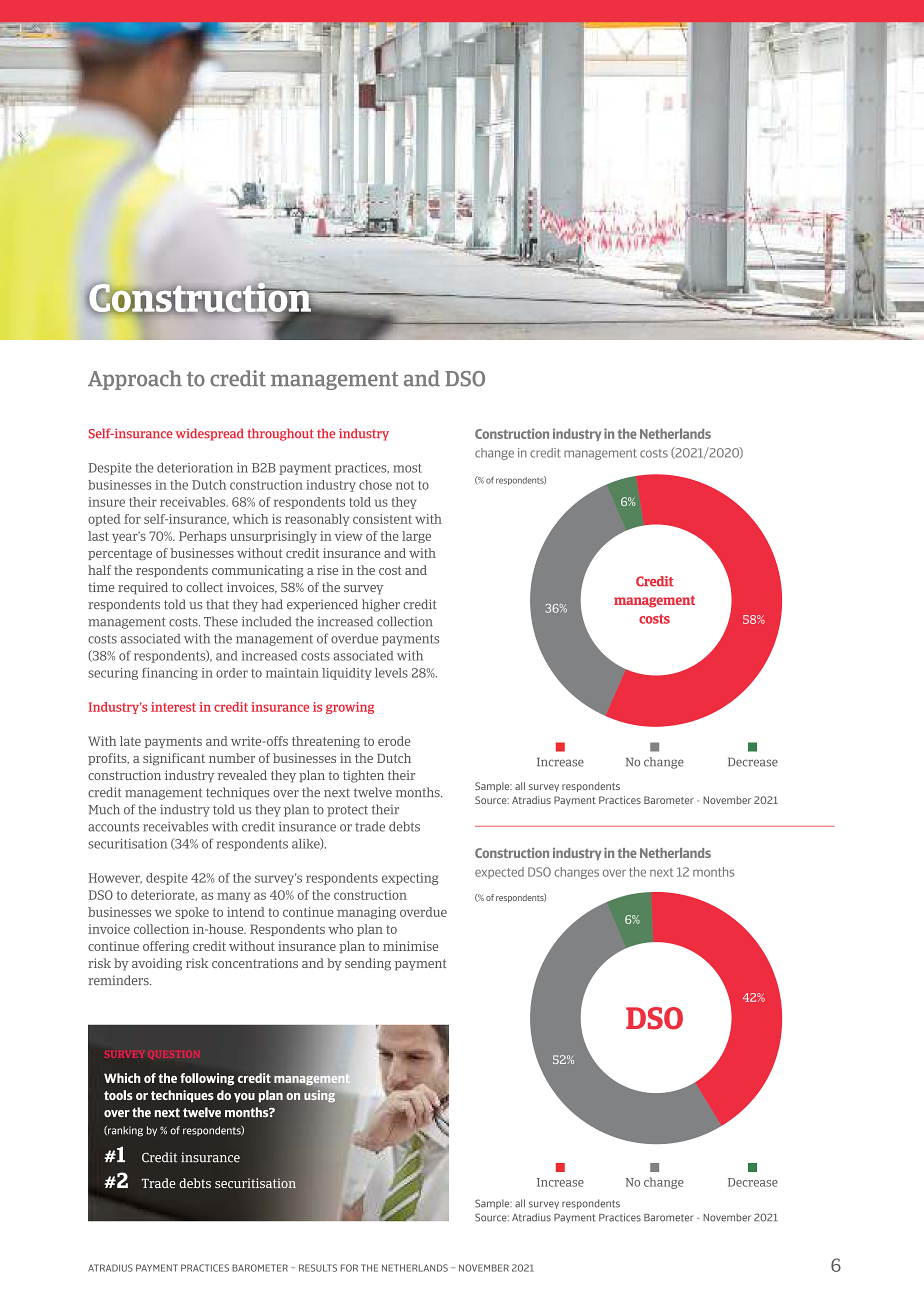 The width and height of the document is (924, 1308). What do you see at coordinates (326, 742) in the document?
I see `threatening` at bounding box center [326, 742].
